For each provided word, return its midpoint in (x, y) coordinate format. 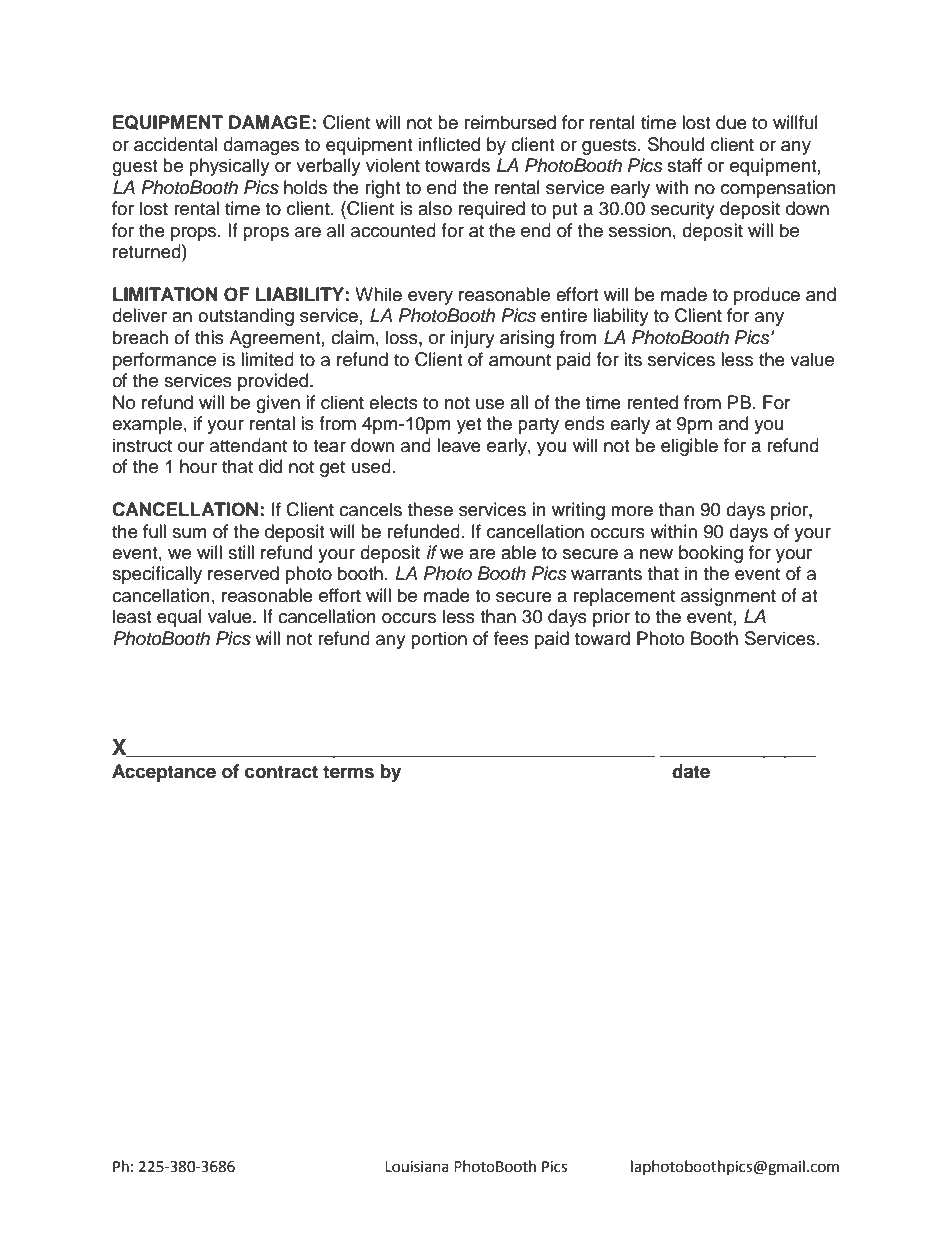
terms (348, 772)
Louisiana (417, 1167)
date (691, 771)
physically (229, 167)
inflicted (449, 144)
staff (684, 165)
